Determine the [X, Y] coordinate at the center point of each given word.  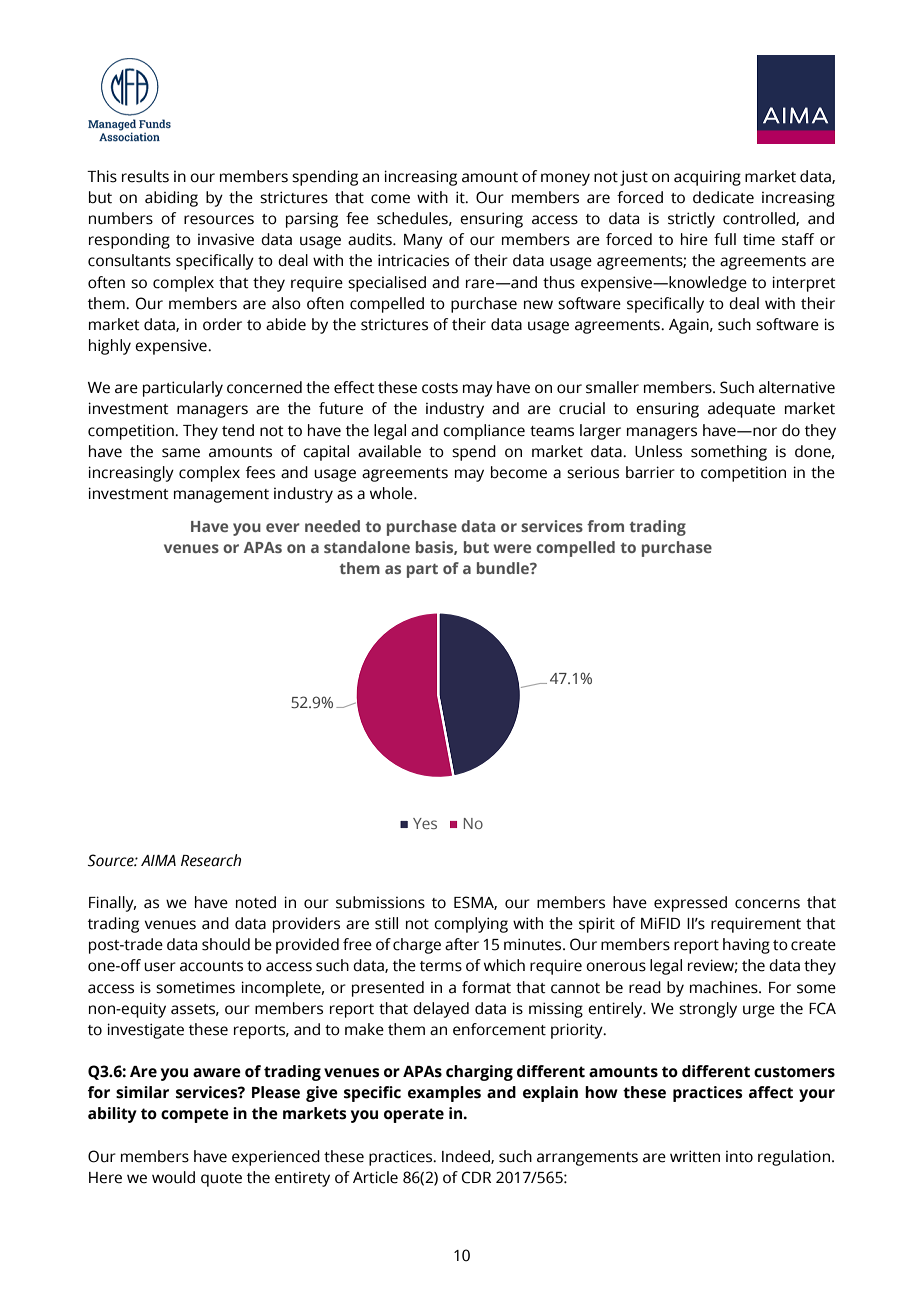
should [226, 944]
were [512, 548]
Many [423, 241]
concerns [767, 904]
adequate [741, 410]
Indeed [467, 1157]
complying [471, 925]
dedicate [723, 197]
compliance [484, 432]
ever [283, 527]
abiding [171, 199]
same [181, 453]
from [605, 526]
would [173, 1177]
